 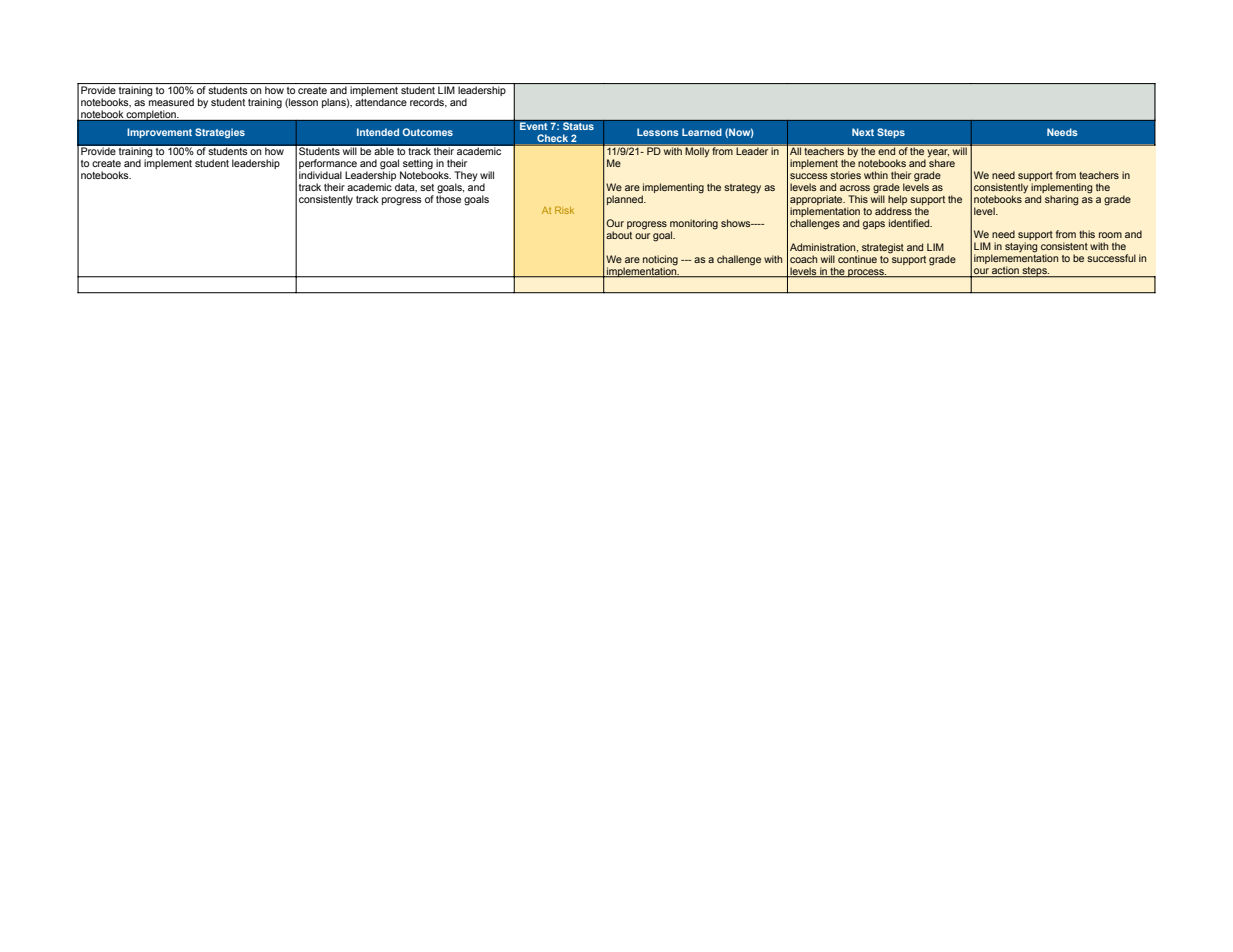 What do you see at coordinates (320, 175) in the screenshot?
I see `individual` at bounding box center [320, 175].
